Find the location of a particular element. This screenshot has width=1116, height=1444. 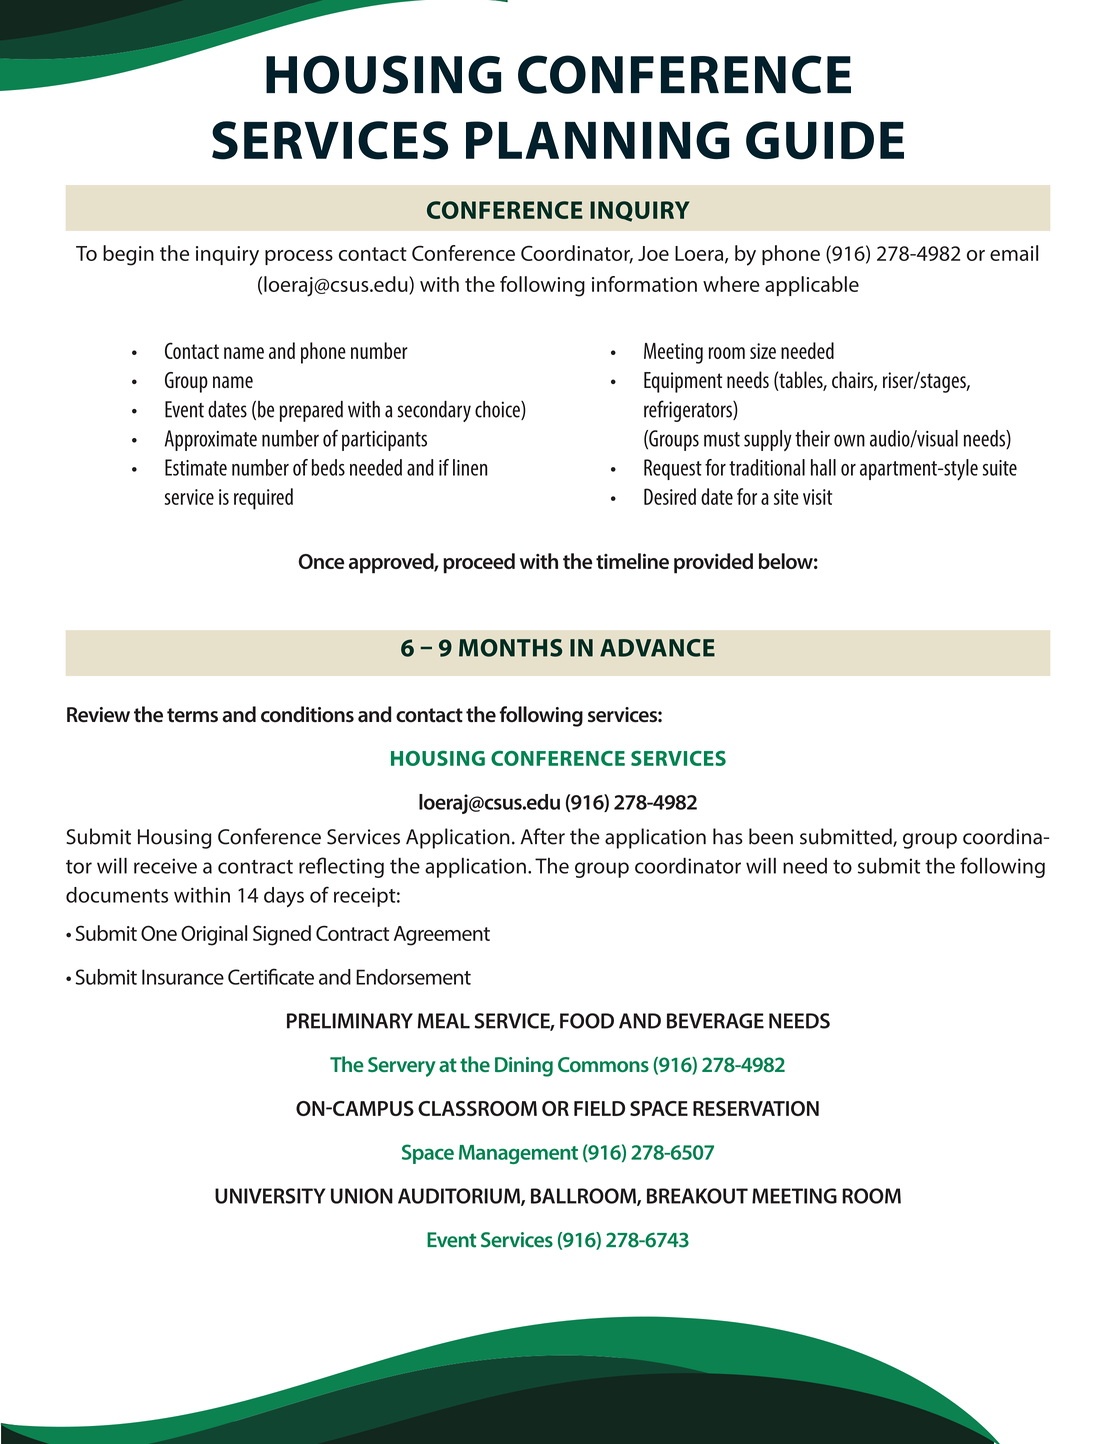

ADVANCE is located at coordinates (657, 648).
